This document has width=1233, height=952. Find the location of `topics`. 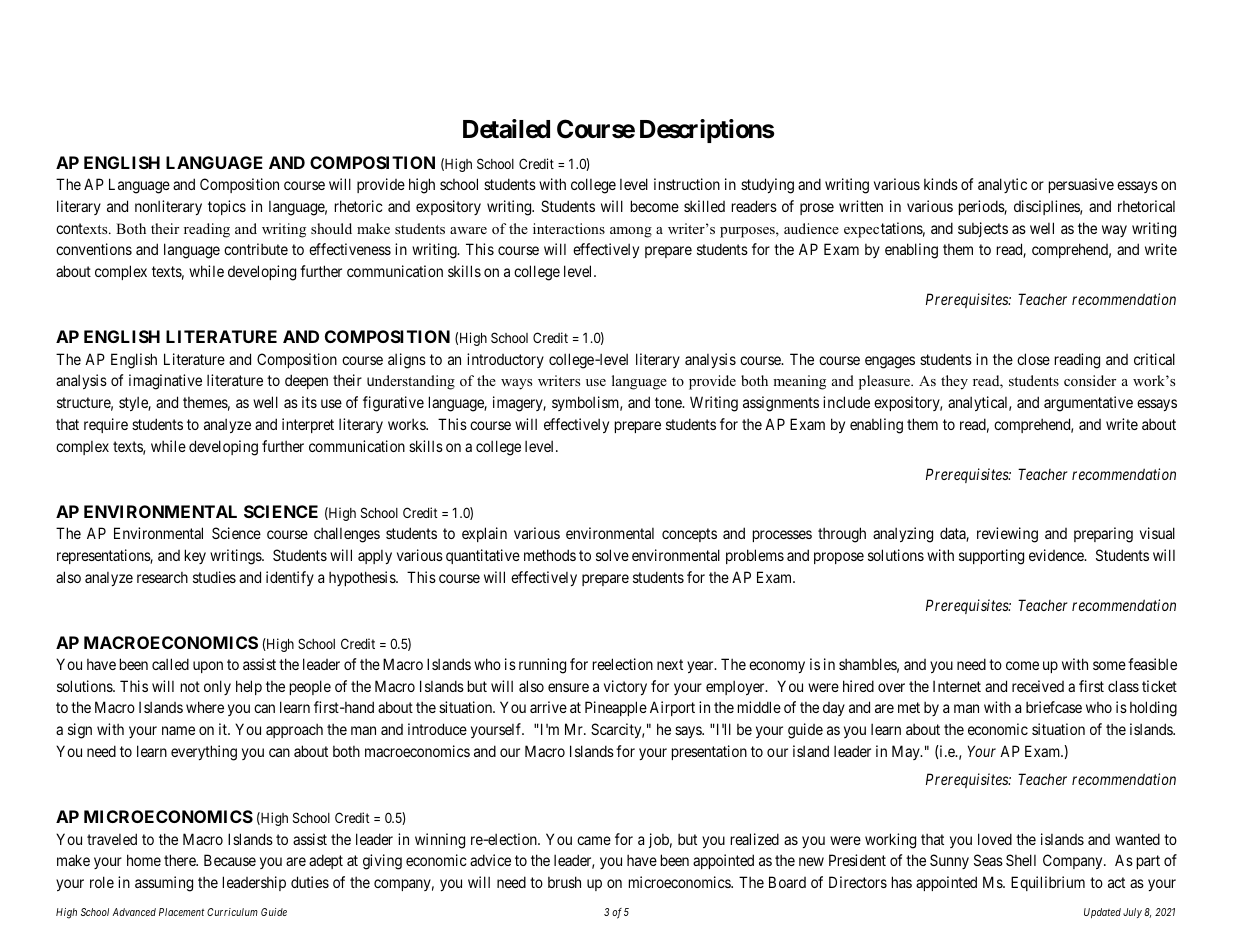

topics is located at coordinates (227, 207).
